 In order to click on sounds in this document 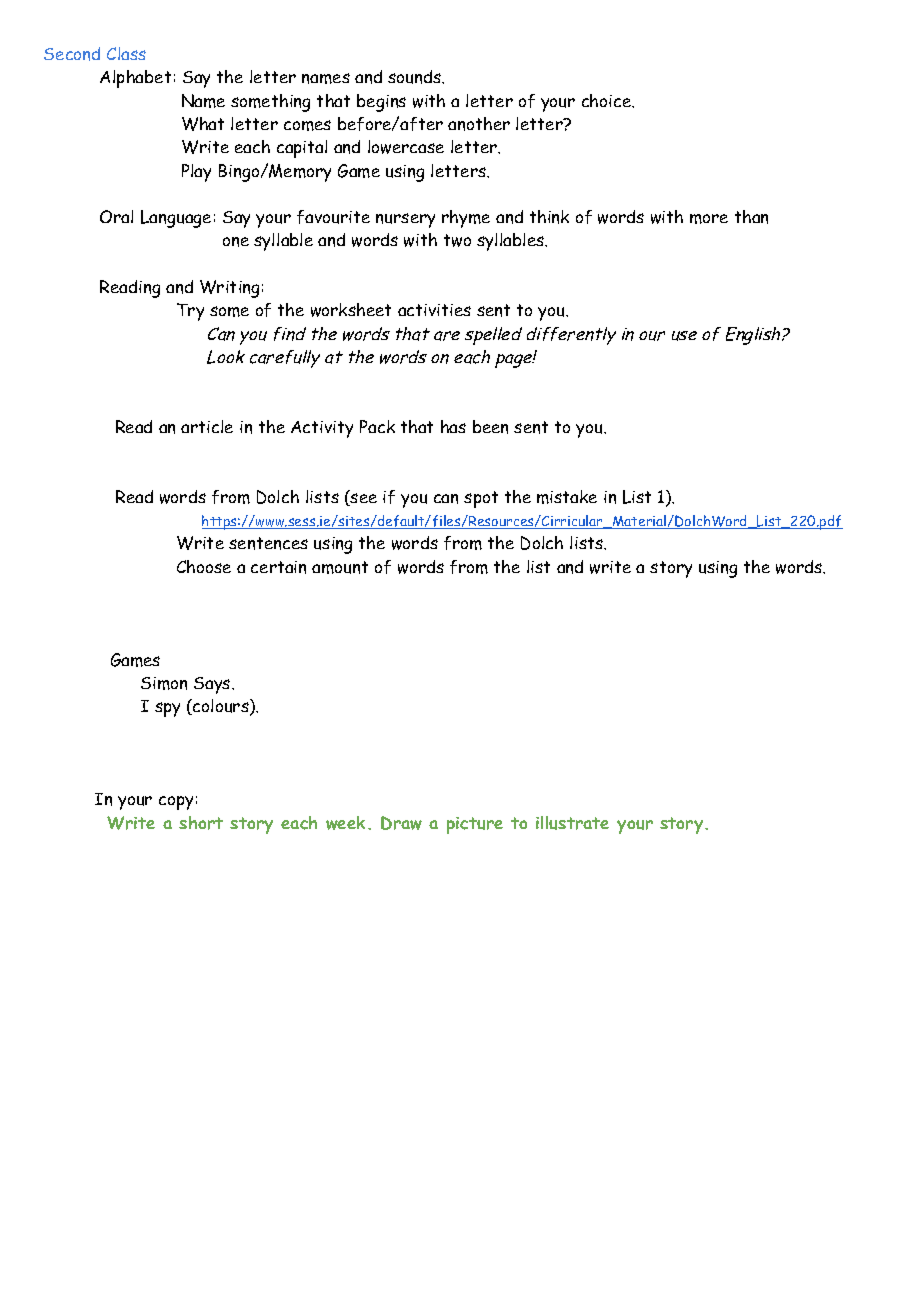, I will do `click(416, 77)`.
